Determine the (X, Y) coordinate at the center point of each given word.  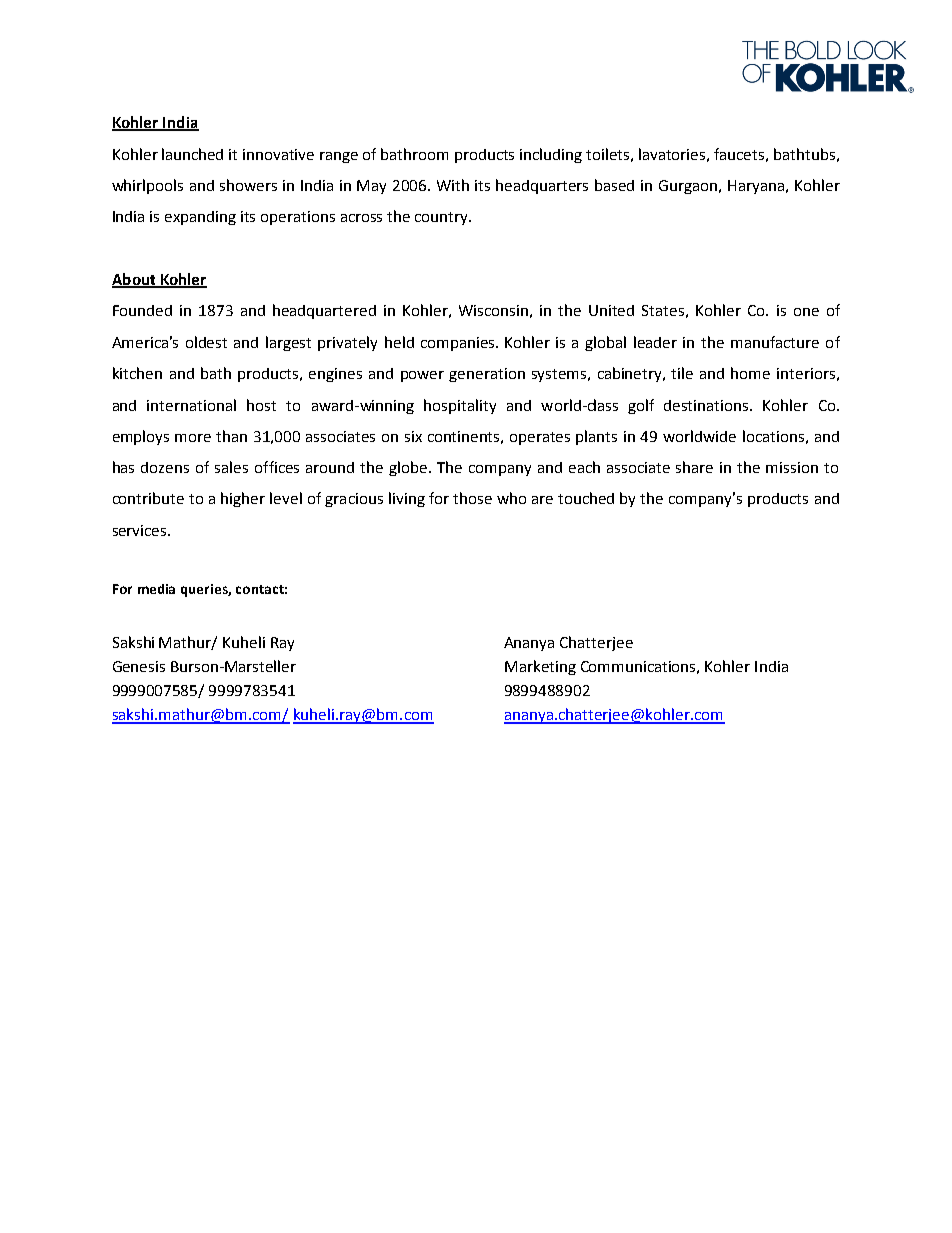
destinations (707, 405)
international (191, 405)
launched (192, 154)
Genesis (139, 666)
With (453, 185)
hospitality (460, 406)
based (614, 185)
